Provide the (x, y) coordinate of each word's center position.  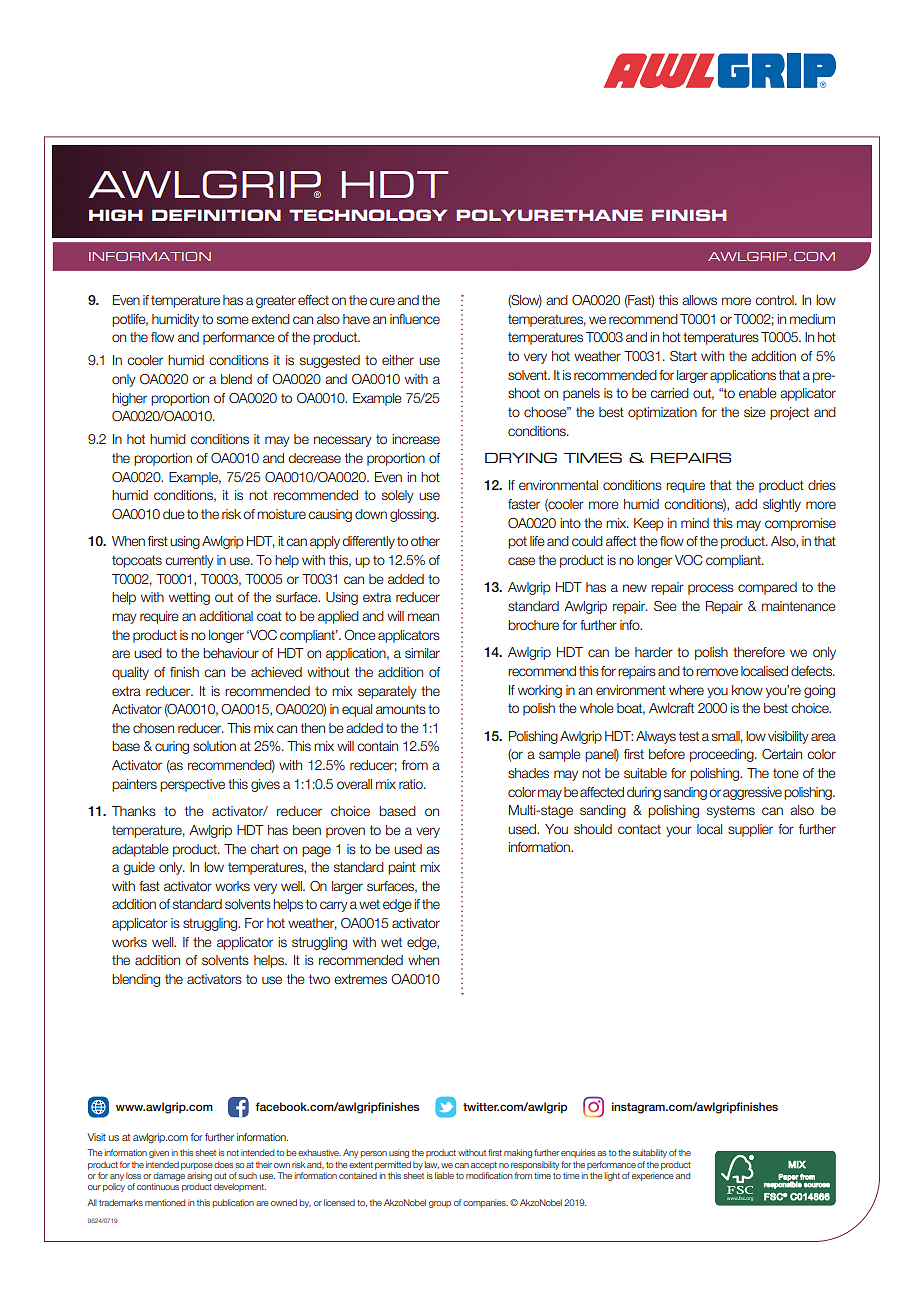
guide (139, 868)
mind (695, 523)
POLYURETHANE (550, 215)
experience (653, 1176)
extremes (360, 979)
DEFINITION (216, 215)
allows (699, 300)
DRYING (521, 457)
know (747, 690)
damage (169, 1176)
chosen (153, 728)
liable (444, 1175)
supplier (750, 830)
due (174, 514)
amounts (401, 709)
